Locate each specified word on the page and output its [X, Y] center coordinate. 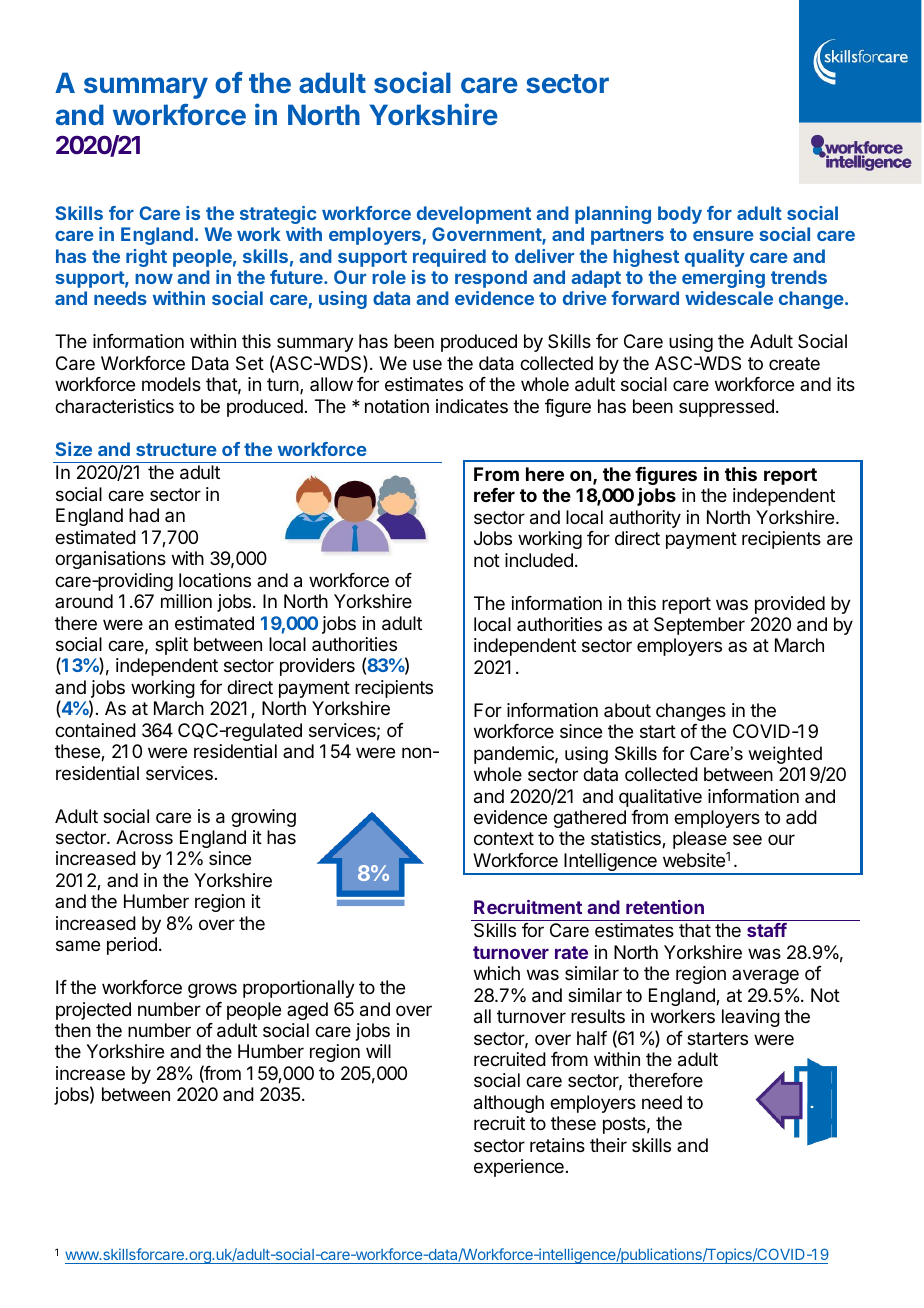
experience [519, 1168]
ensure [723, 236]
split [171, 646]
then [73, 1030]
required [449, 258]
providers [317, 667]
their [608, 1145]
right [146, 258]
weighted [785, 755]
